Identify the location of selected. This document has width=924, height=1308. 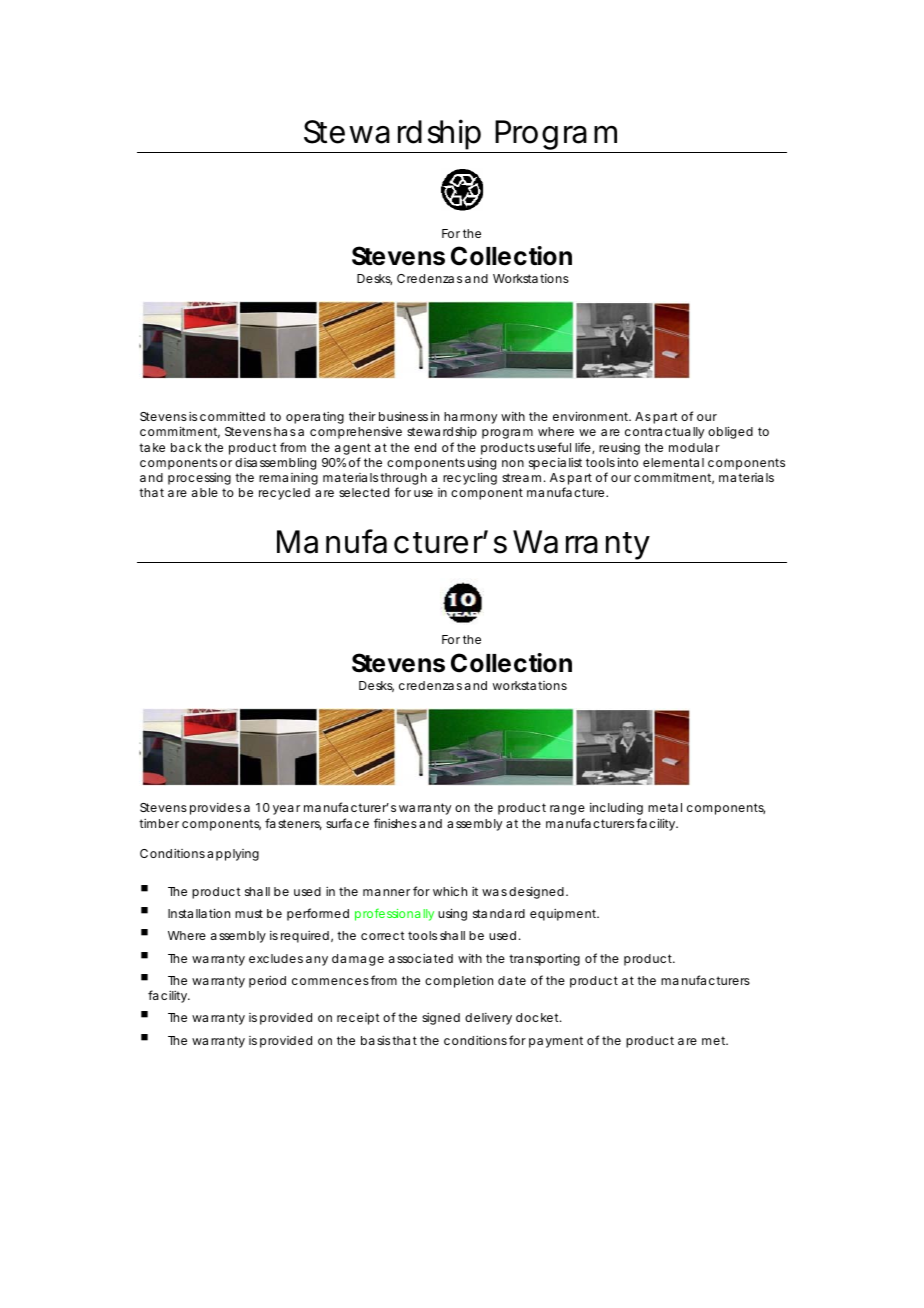
(364, 492).
